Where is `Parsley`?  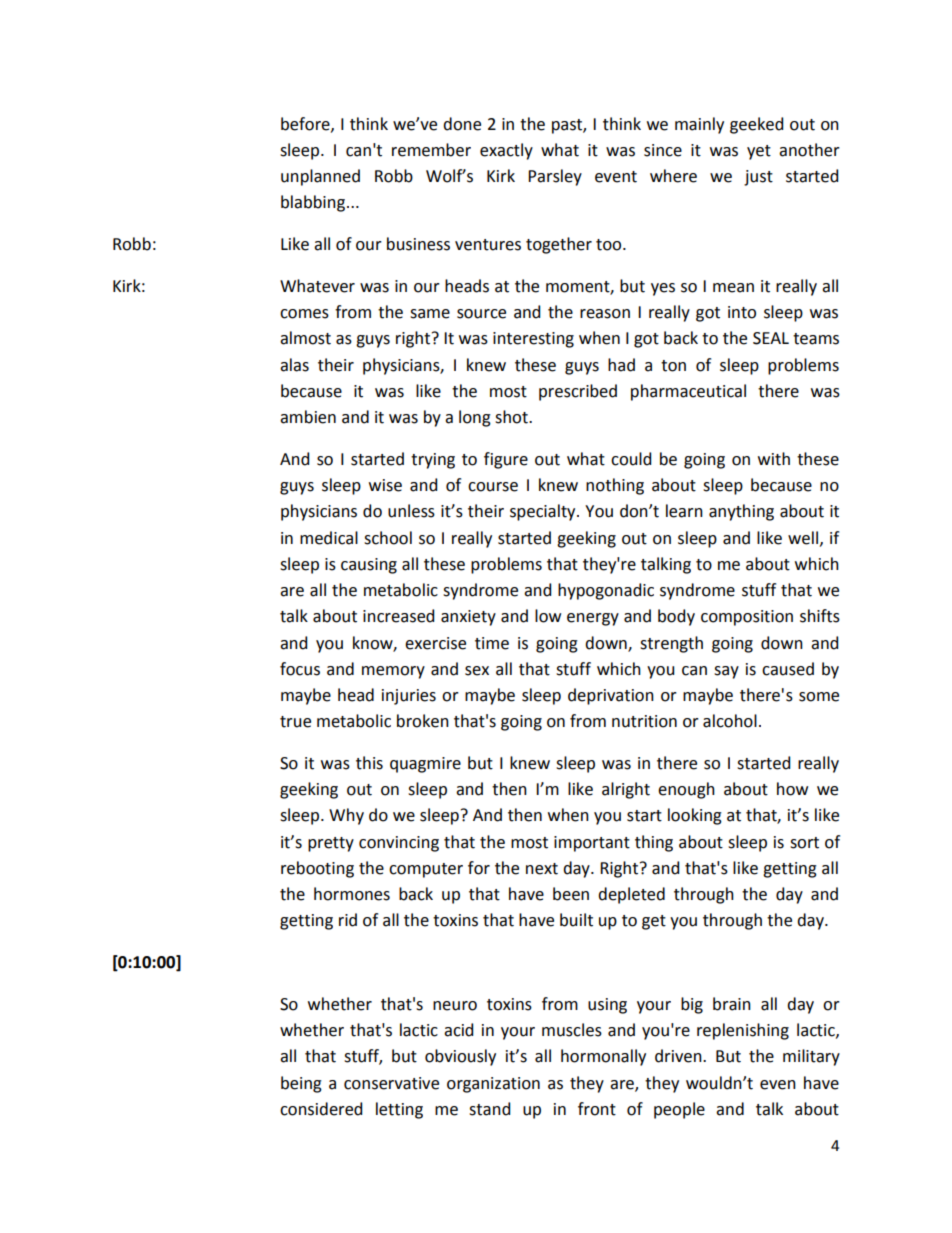
Parsley is located at coordinates (555, 177).
